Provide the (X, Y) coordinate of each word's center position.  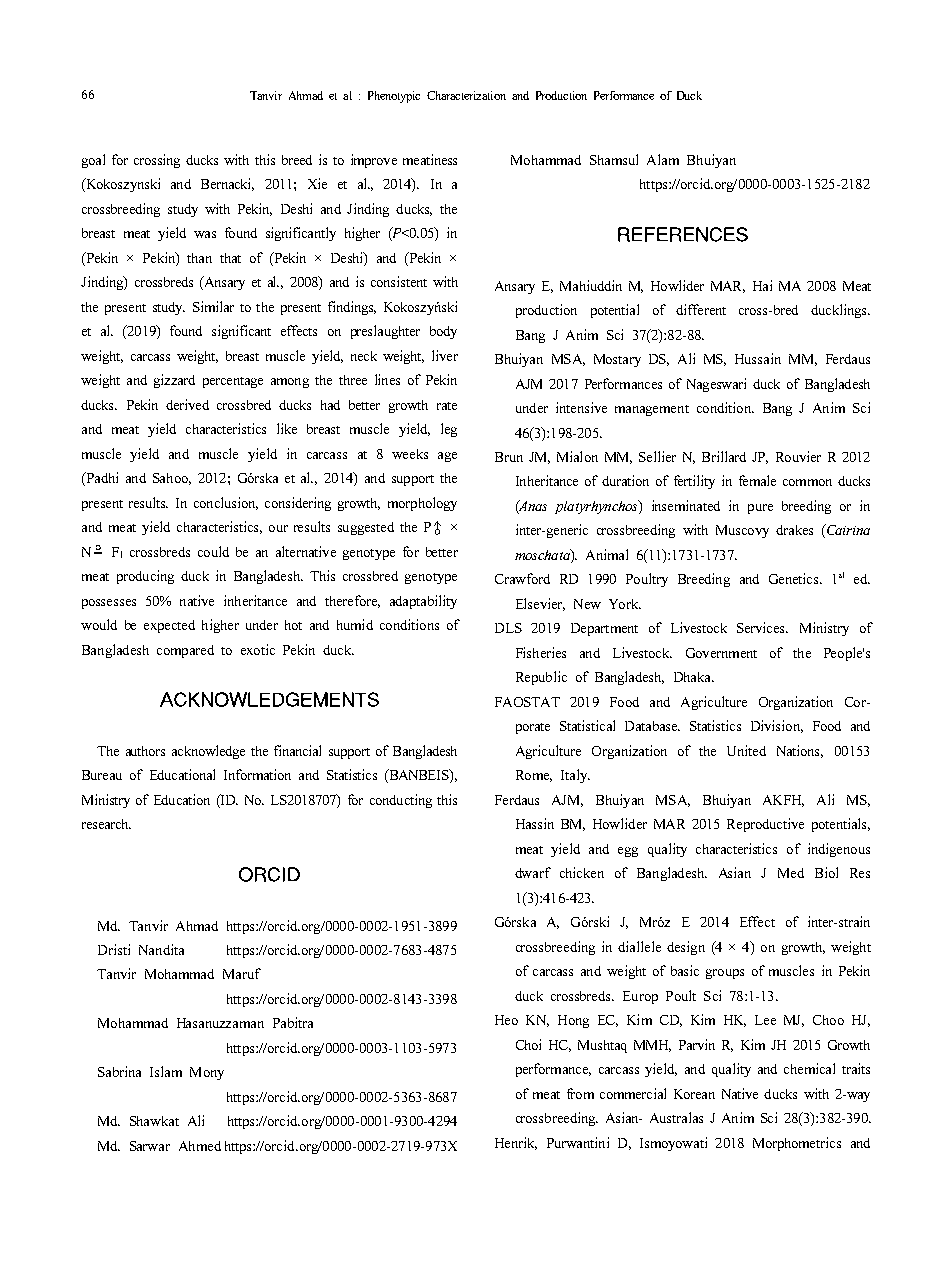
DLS (508, 628)
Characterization (466, 95)
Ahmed (200, 1146)
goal (93, 161)
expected (169, 626)
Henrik (516, 1143)
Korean (694, 1094)
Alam (663, 159)
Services (762, 627)
